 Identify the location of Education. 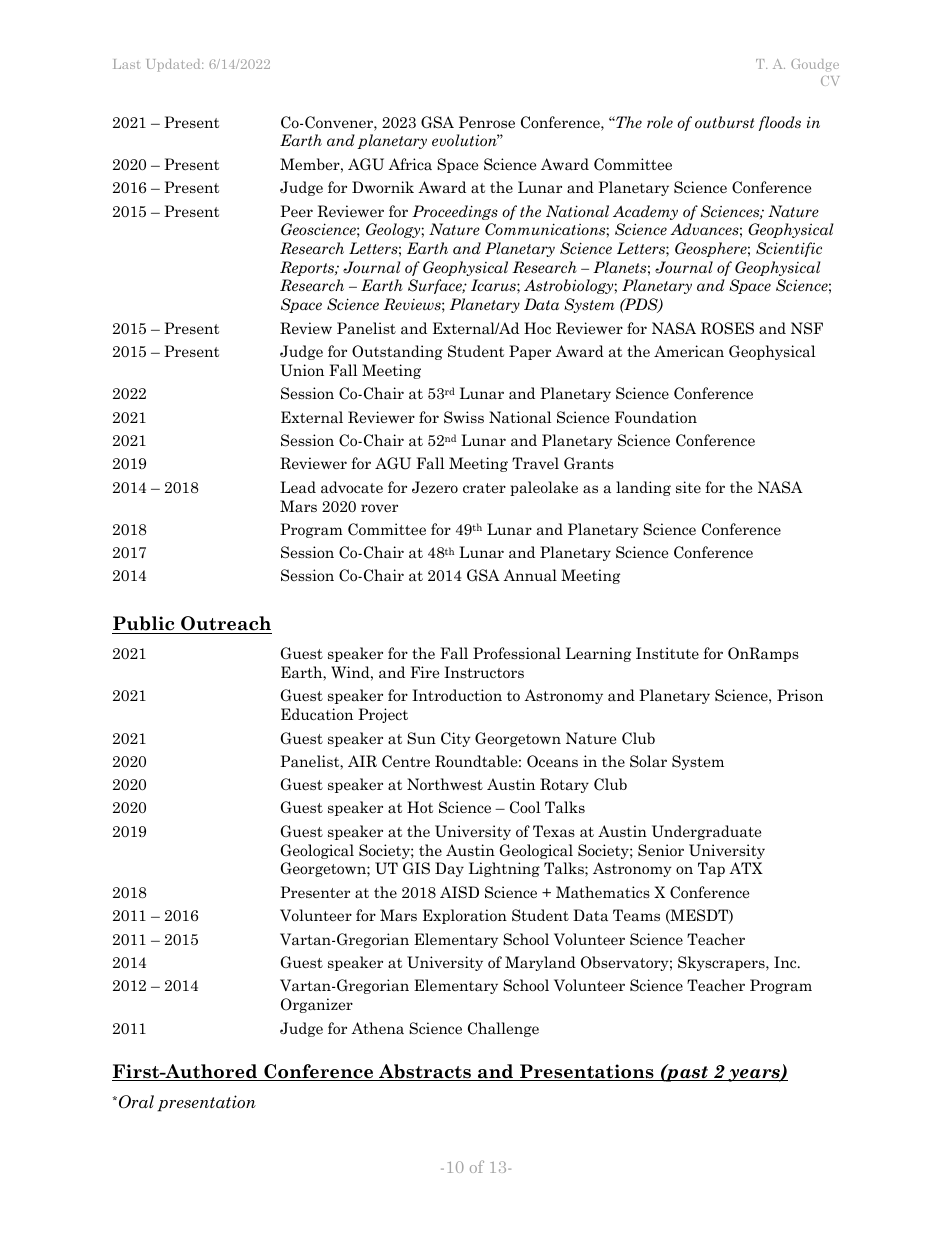
(317, 714).
